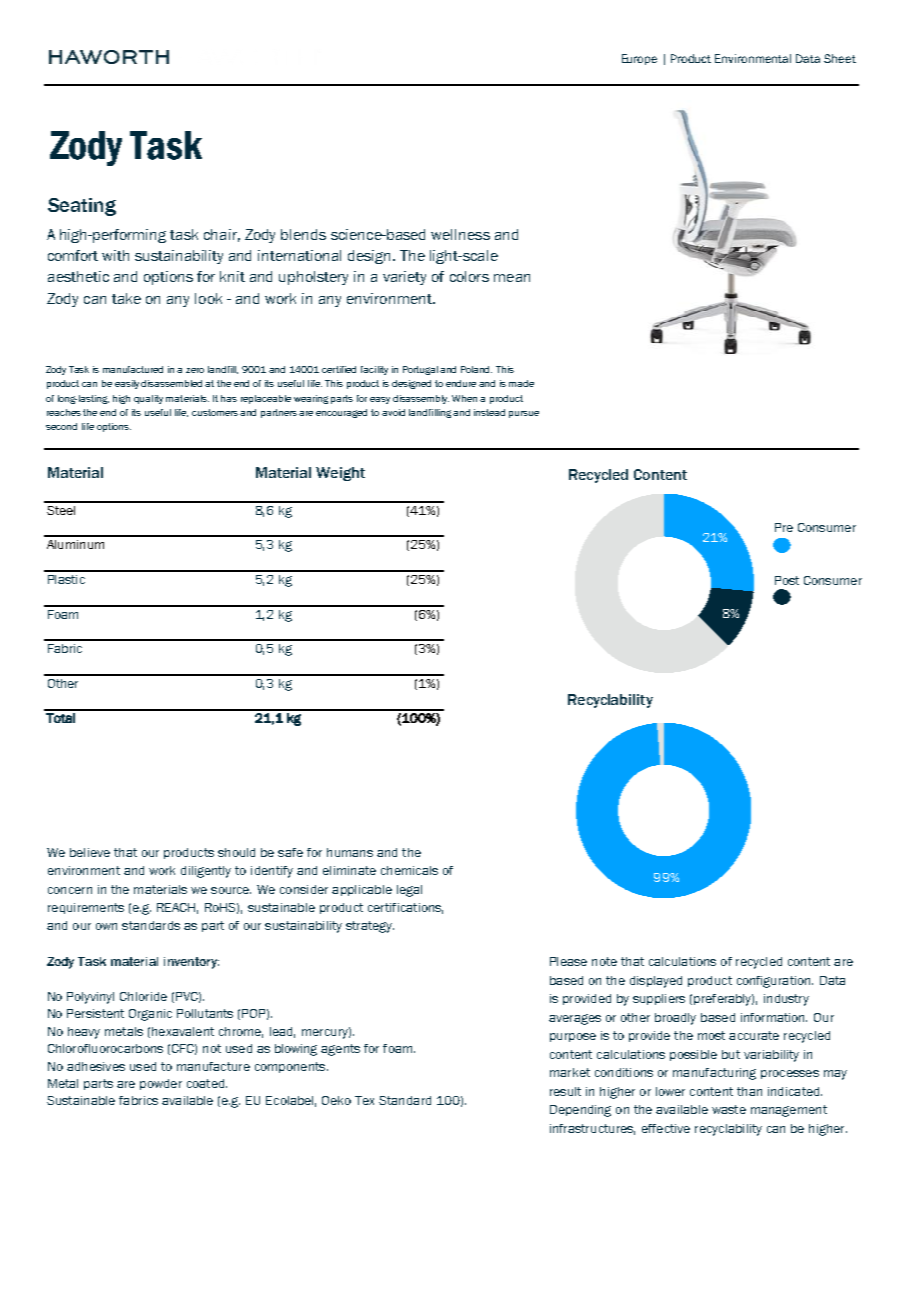 The height and width of the image is (1309, 924). Describe the element at coordinates (364, 1100) in the image. I see `Tex` at that location.
